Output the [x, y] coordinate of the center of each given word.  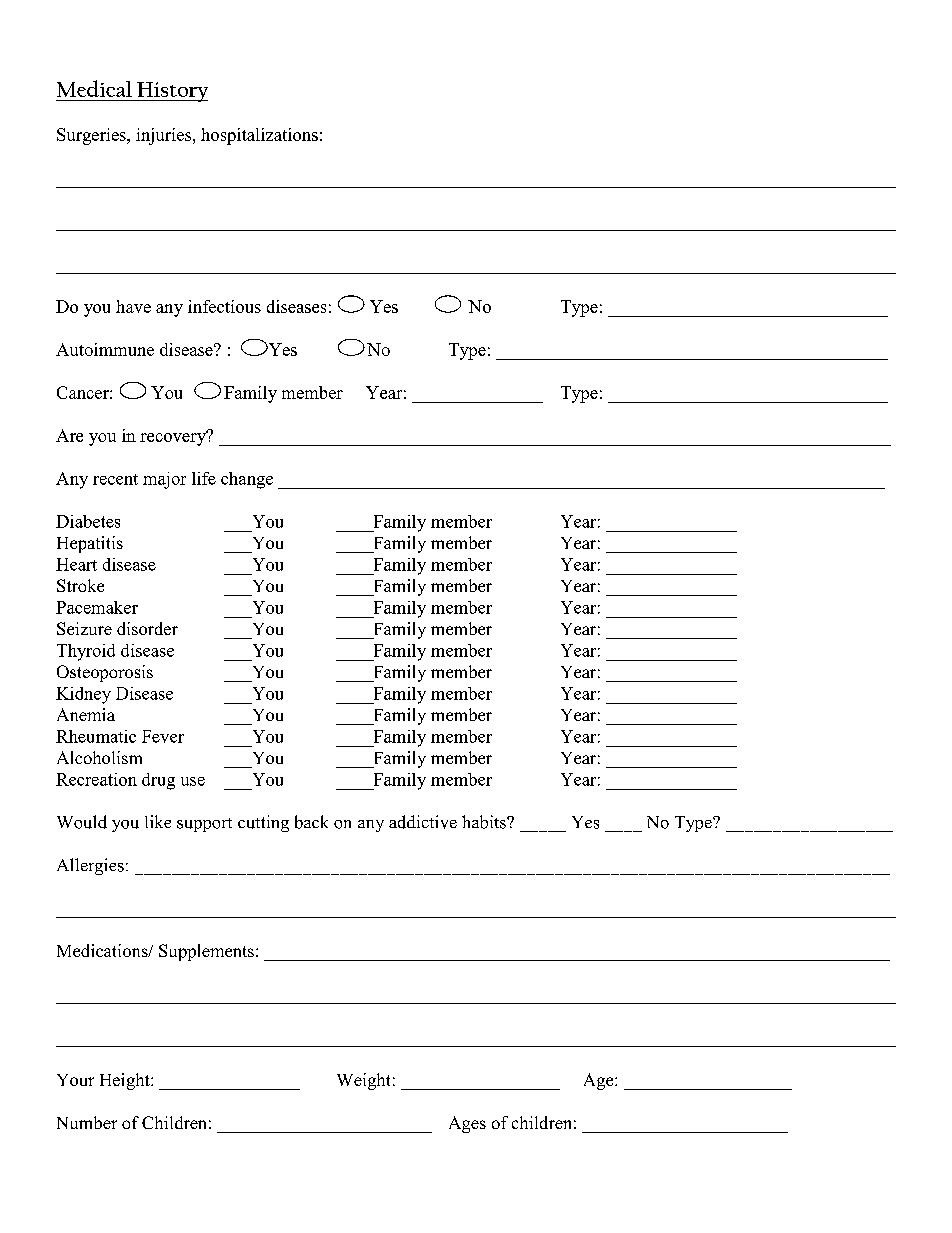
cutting [263, 823]
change [247, 480]
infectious [224, 306]
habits [485, 822]
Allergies [90, 866]
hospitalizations [259, 136]
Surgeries [92, 136]
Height [126, 1081]
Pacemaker [97, 607]
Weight [363, 1081]
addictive [423, 822]
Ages [467, 1124]
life [204, 478]
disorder [147, 628]
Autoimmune [105, 349]
